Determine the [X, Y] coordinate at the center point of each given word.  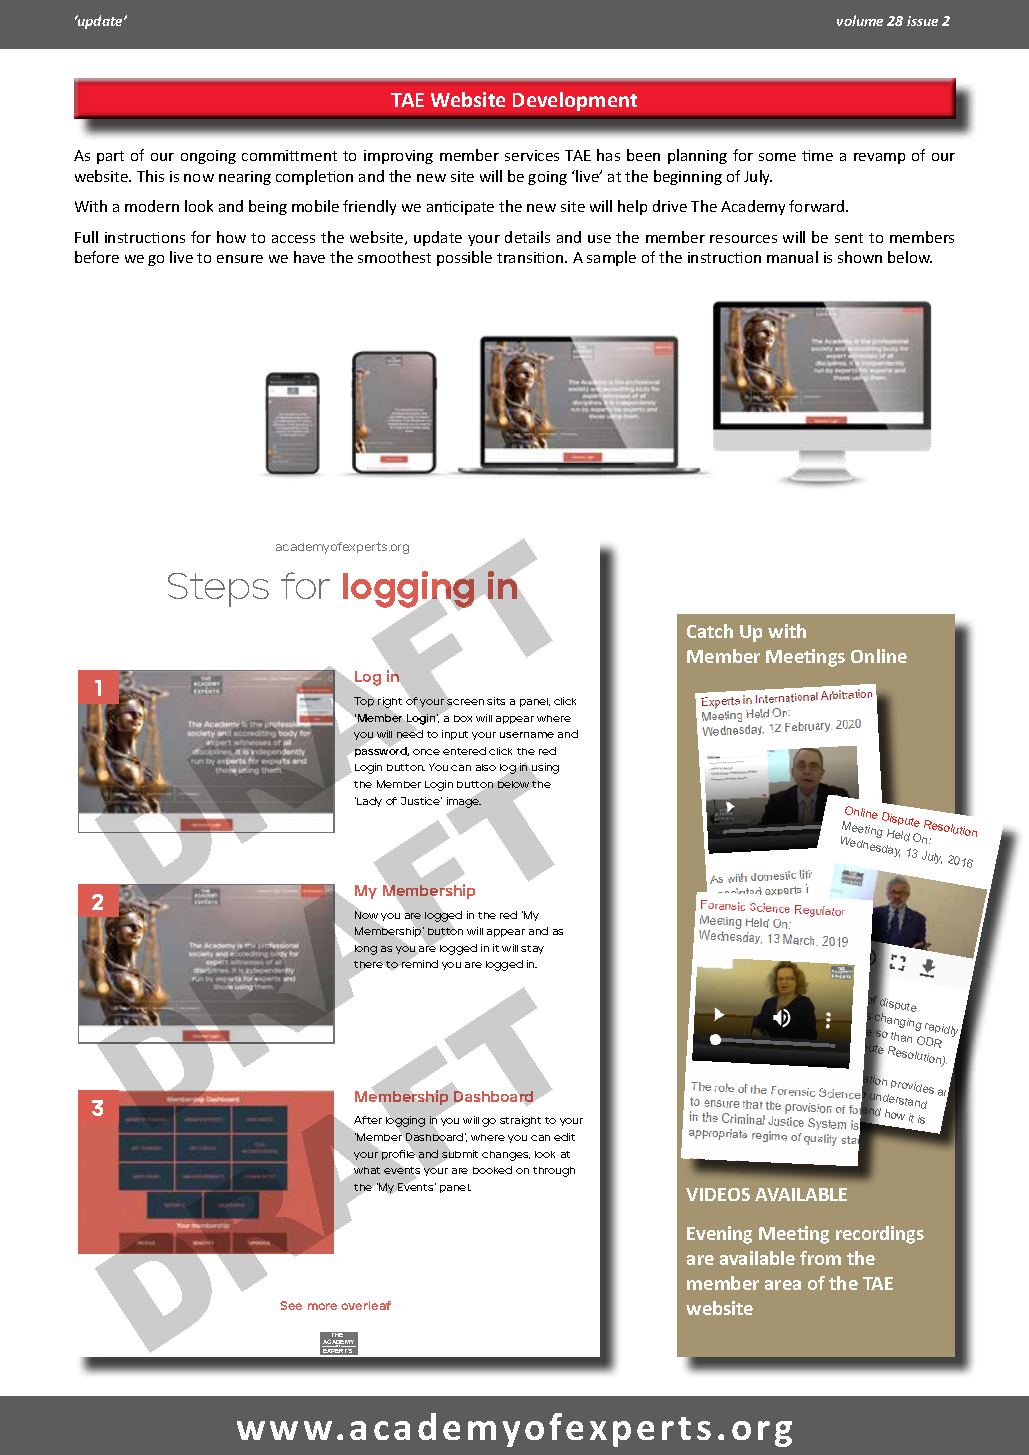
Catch [710, 631]
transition [531, 257]
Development [575, 101]
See [291, 1305]
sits [496, 701]
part [110, 157]
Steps [218, 590]
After [368, 1120]
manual [792, 257]
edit [564, 1137]
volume [860, 20]
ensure [240, 259]
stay [532, 949]
